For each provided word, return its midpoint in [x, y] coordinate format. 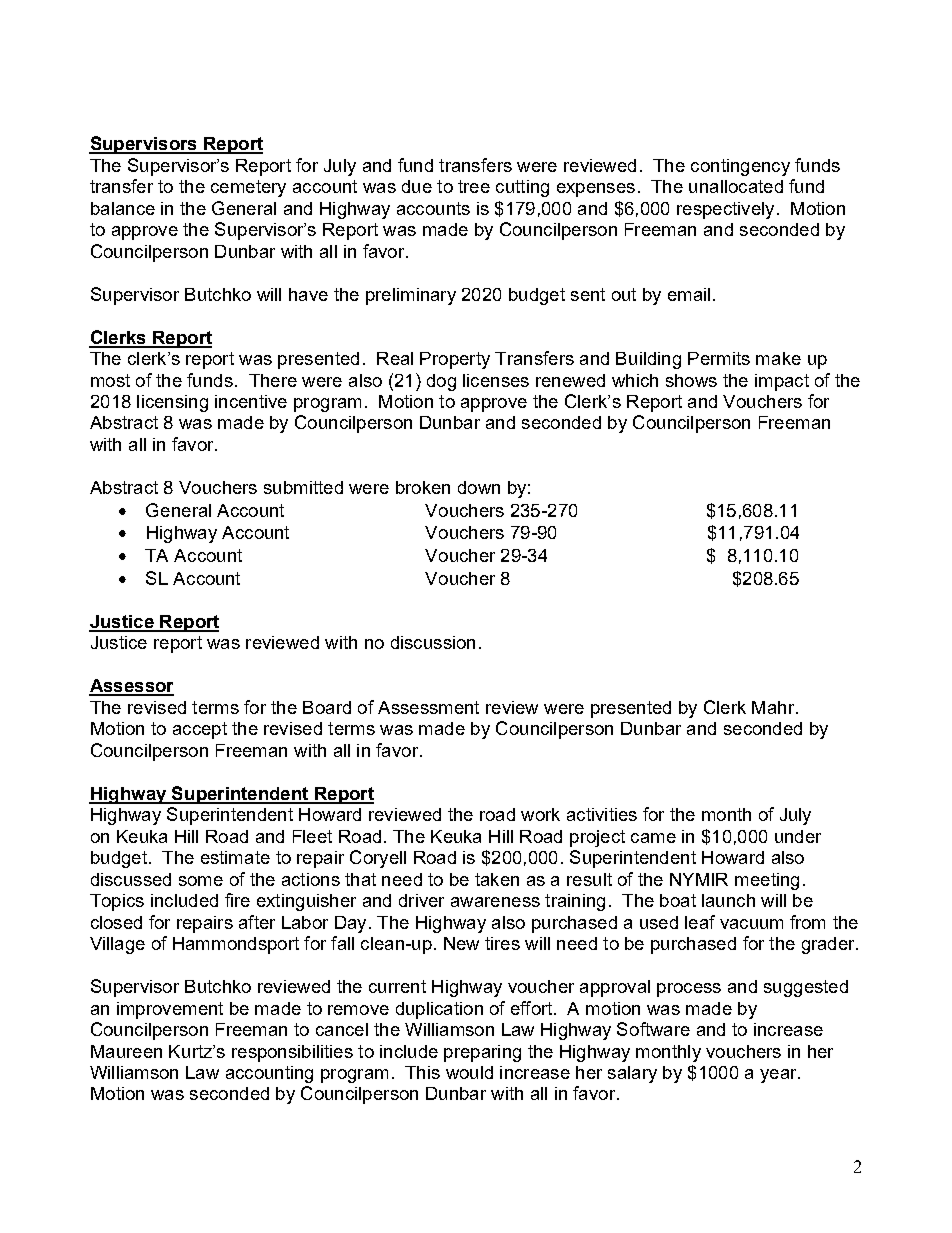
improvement [170, 1010]
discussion [433, 642]
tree [474, 186]
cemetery [248, 188]
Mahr [774, 707]
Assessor [131, 687]
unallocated [736, 186]
